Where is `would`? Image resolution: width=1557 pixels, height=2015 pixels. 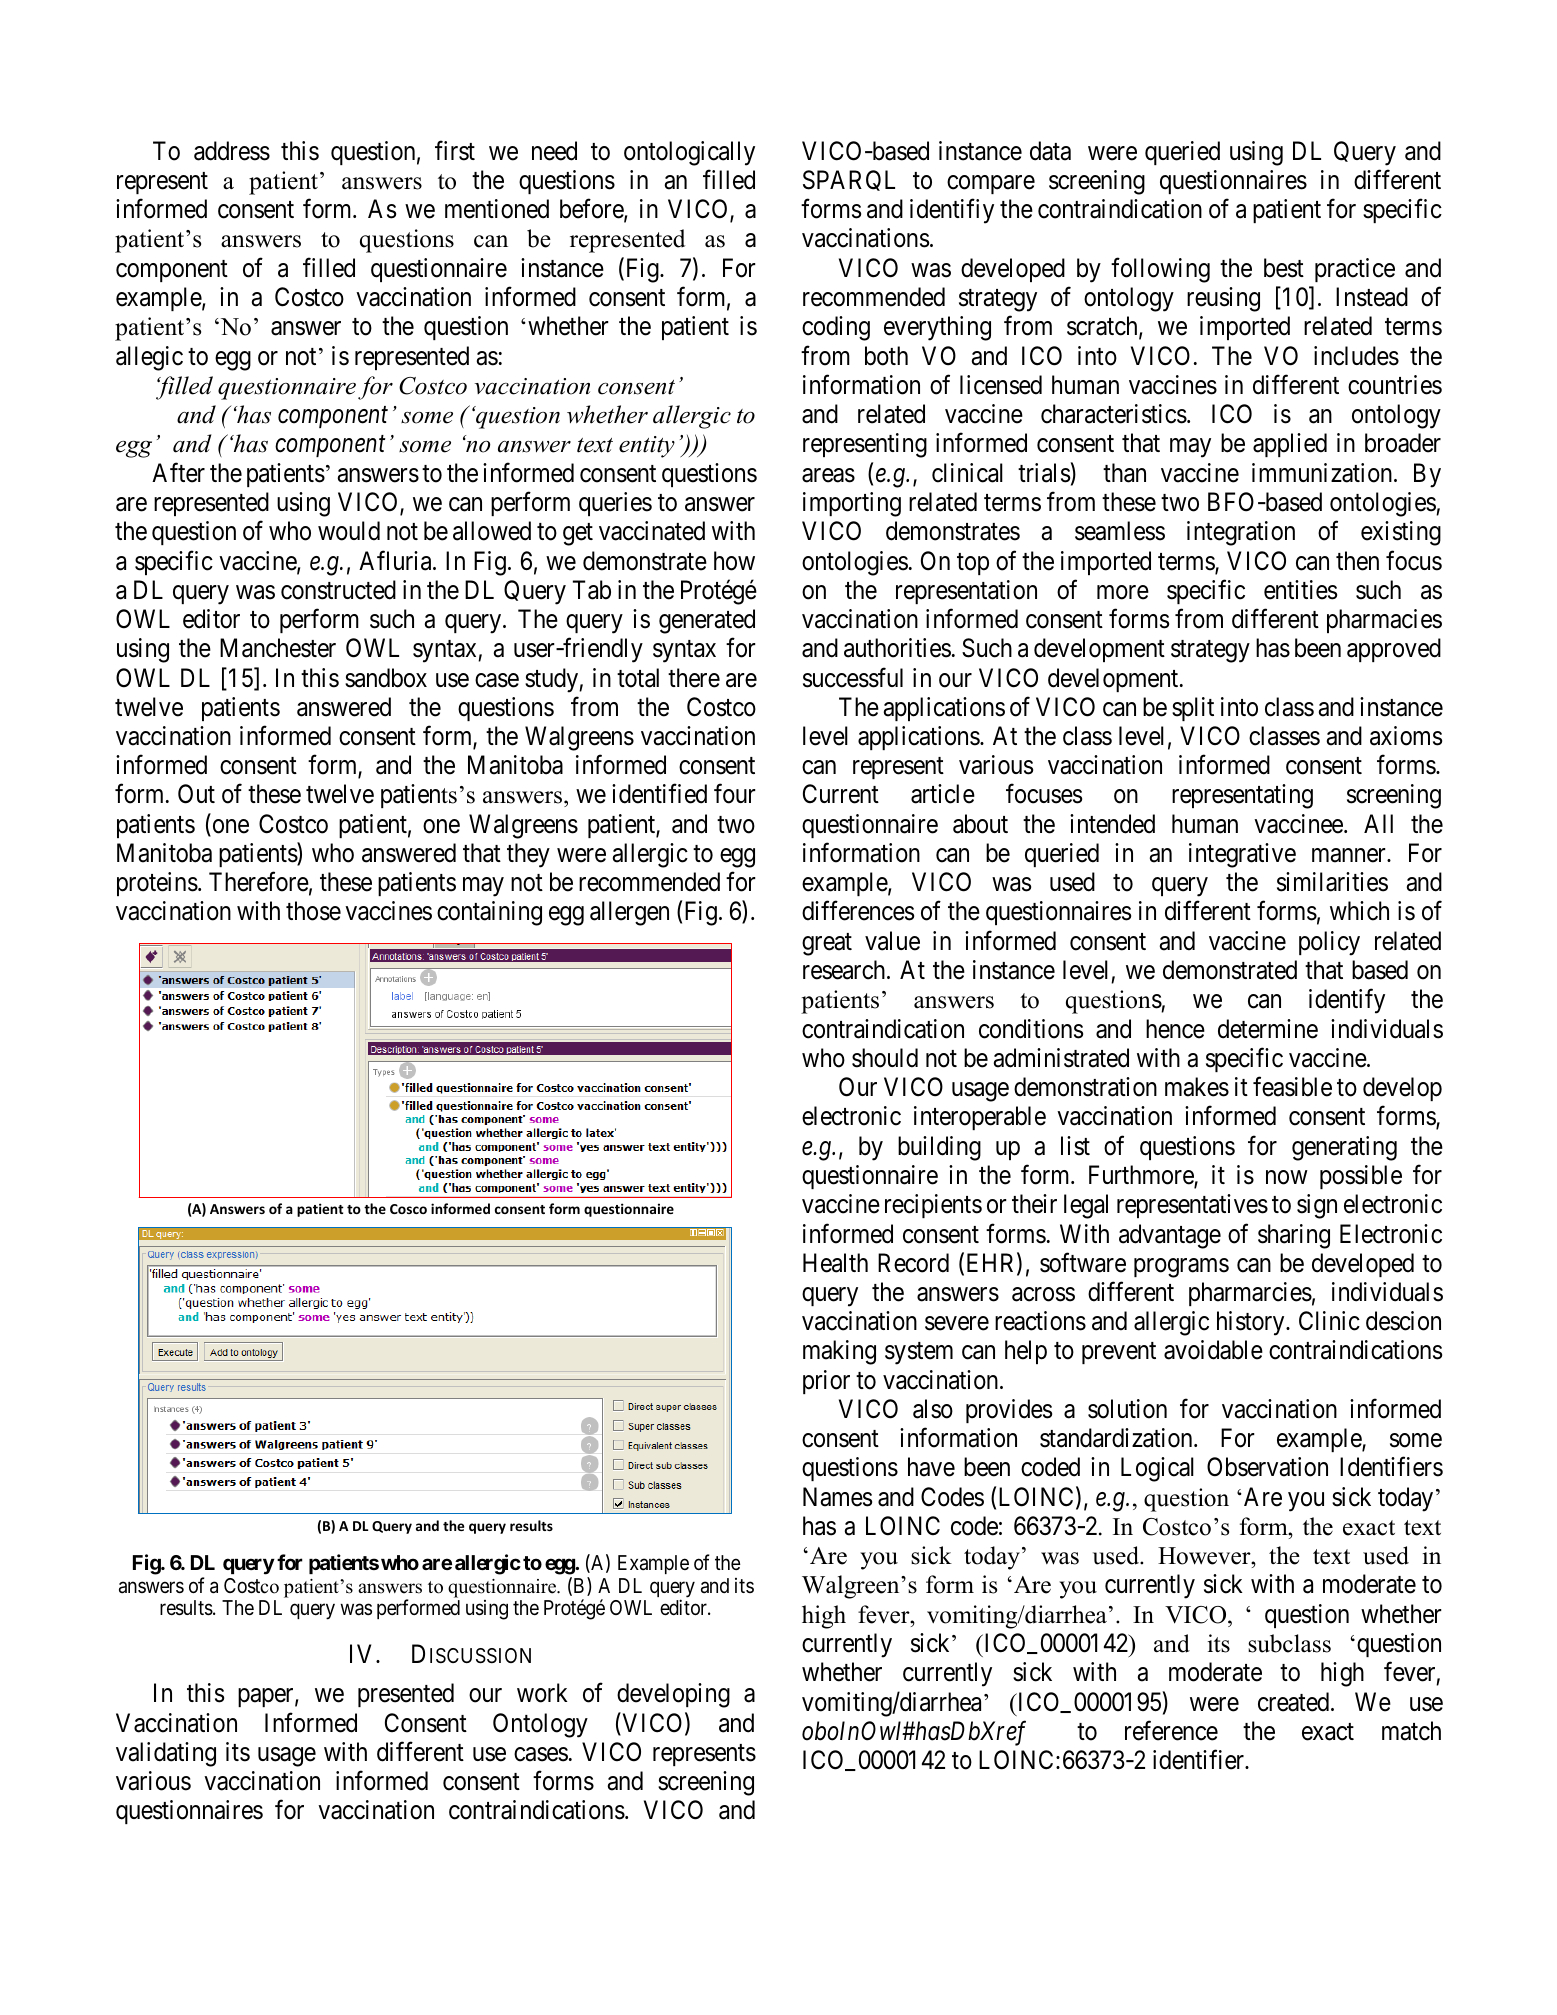
would is located at coordinates (349, 531).
